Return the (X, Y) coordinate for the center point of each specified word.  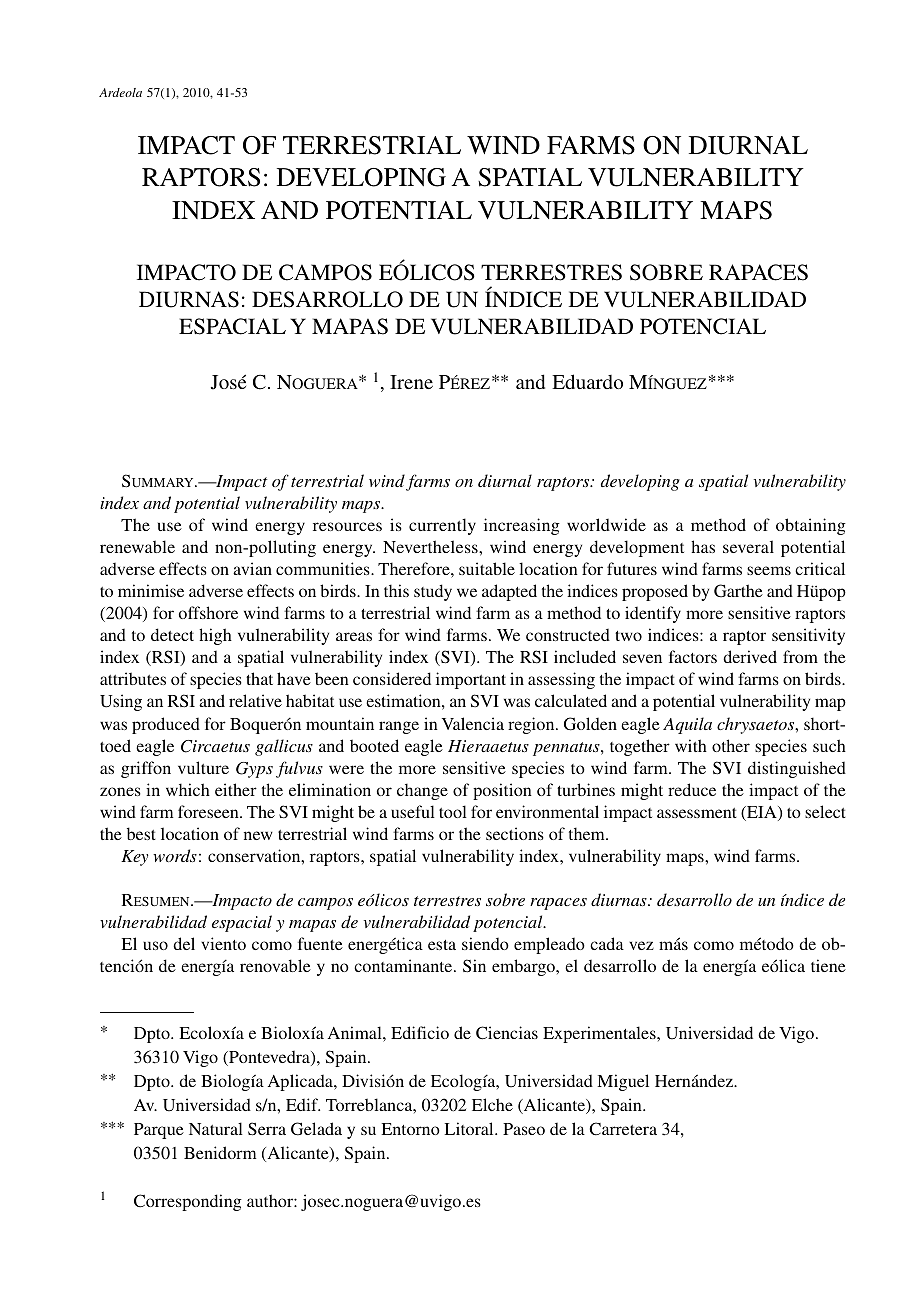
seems (769, 570)
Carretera (623, 1129)
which (188, 789)
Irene (411, 382)
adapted (509, 592)
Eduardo (587, 381)
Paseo (524, 1129)
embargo (524, 967)
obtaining (811, 526)
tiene (828, 965)
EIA (762, 813)
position (502, 791)
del (184, 943)
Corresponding (188, 1202)
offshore (208, 612)
